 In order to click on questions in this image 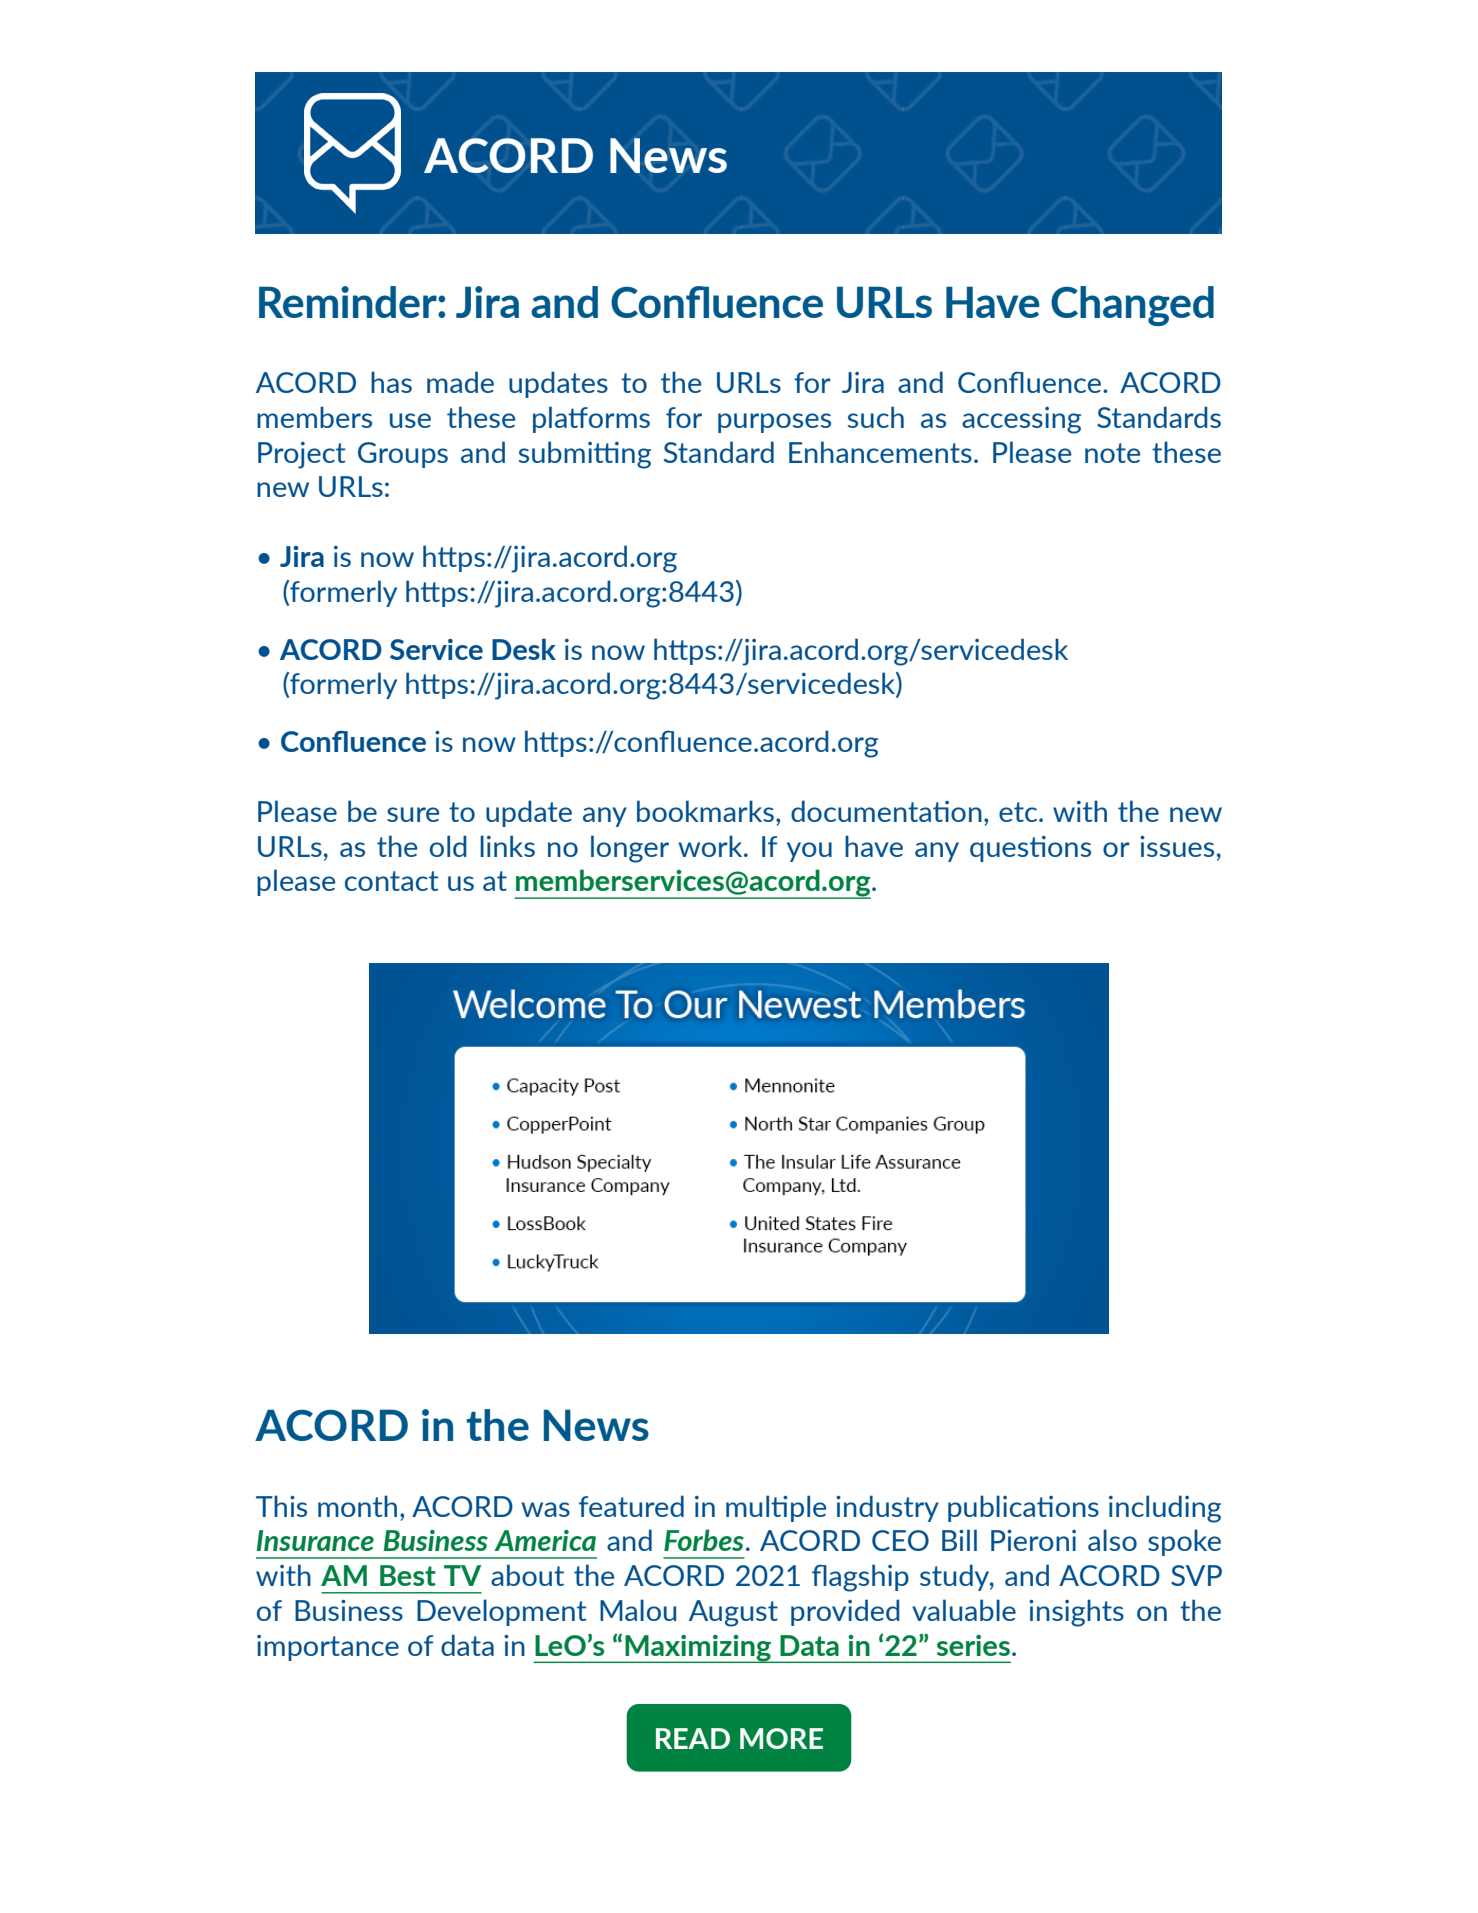, I will do `click(1030, 849)`.
